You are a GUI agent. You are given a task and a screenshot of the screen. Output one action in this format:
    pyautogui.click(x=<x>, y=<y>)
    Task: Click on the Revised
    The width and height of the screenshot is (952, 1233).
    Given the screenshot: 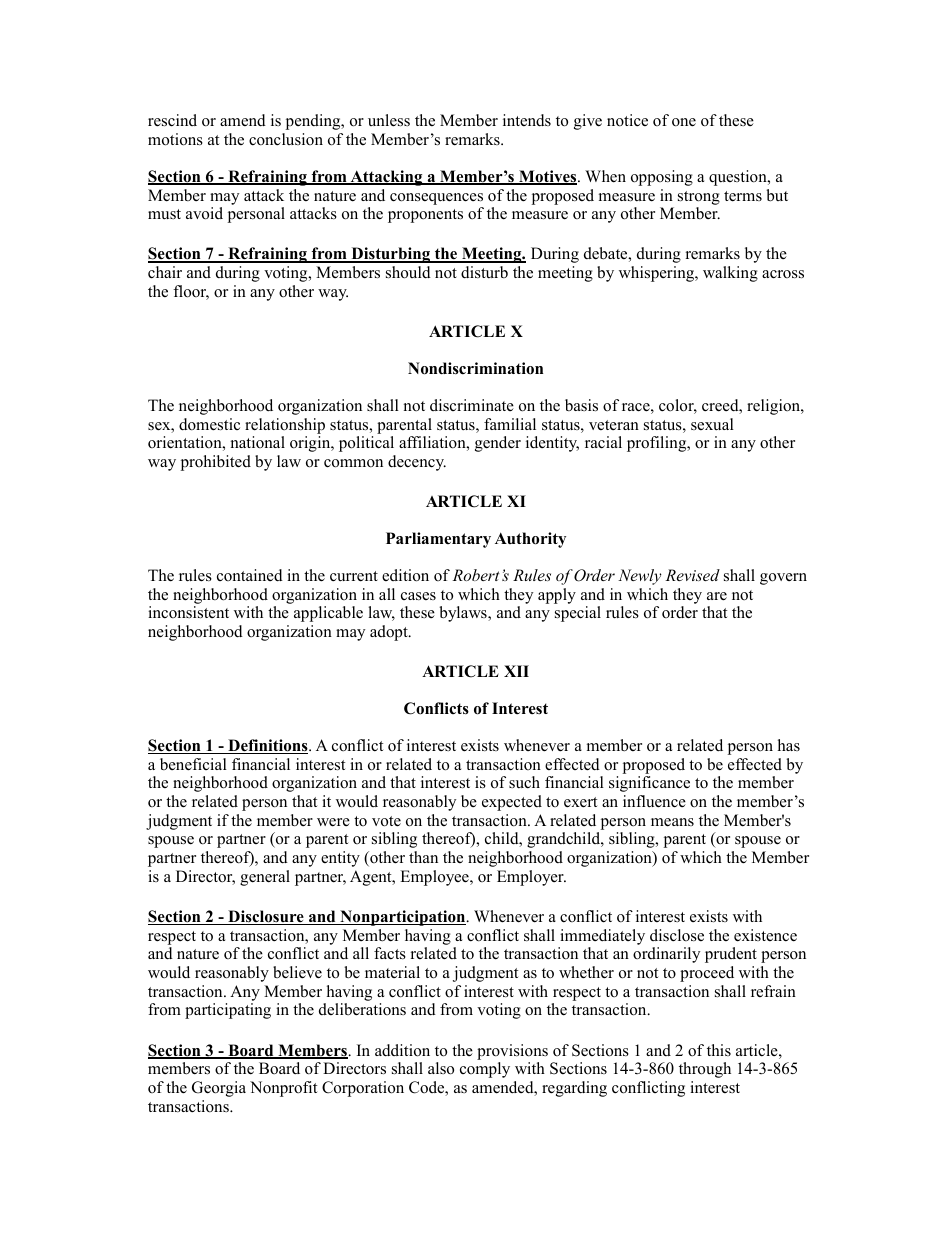 What is the action you would take?
    pyautogui.click(x=692, y=575)
